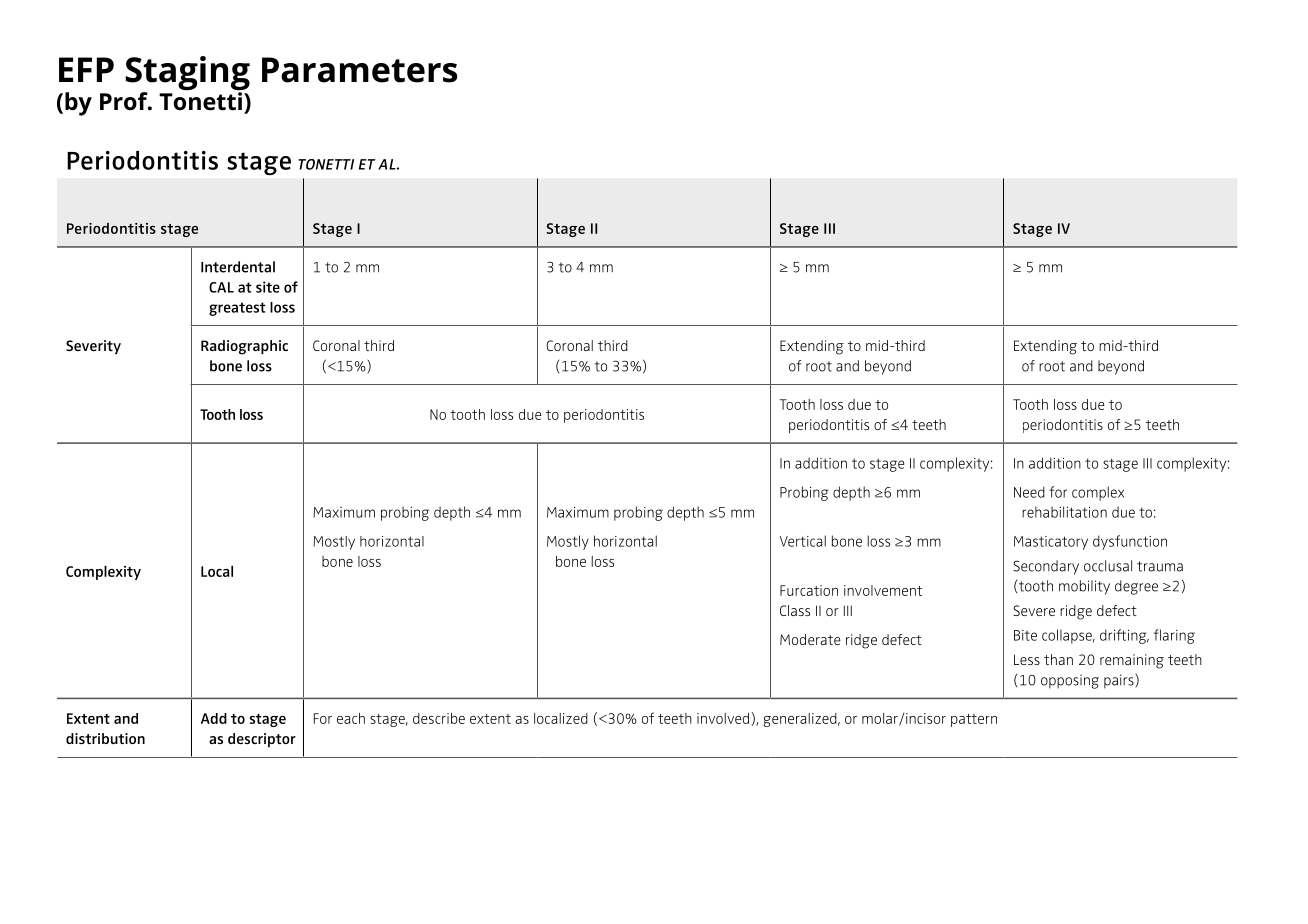 The image size is (1308, 924). What do you see at coordinates (238, 267) in the image?
I see `Interdental` at bounding box center [238, 267].
